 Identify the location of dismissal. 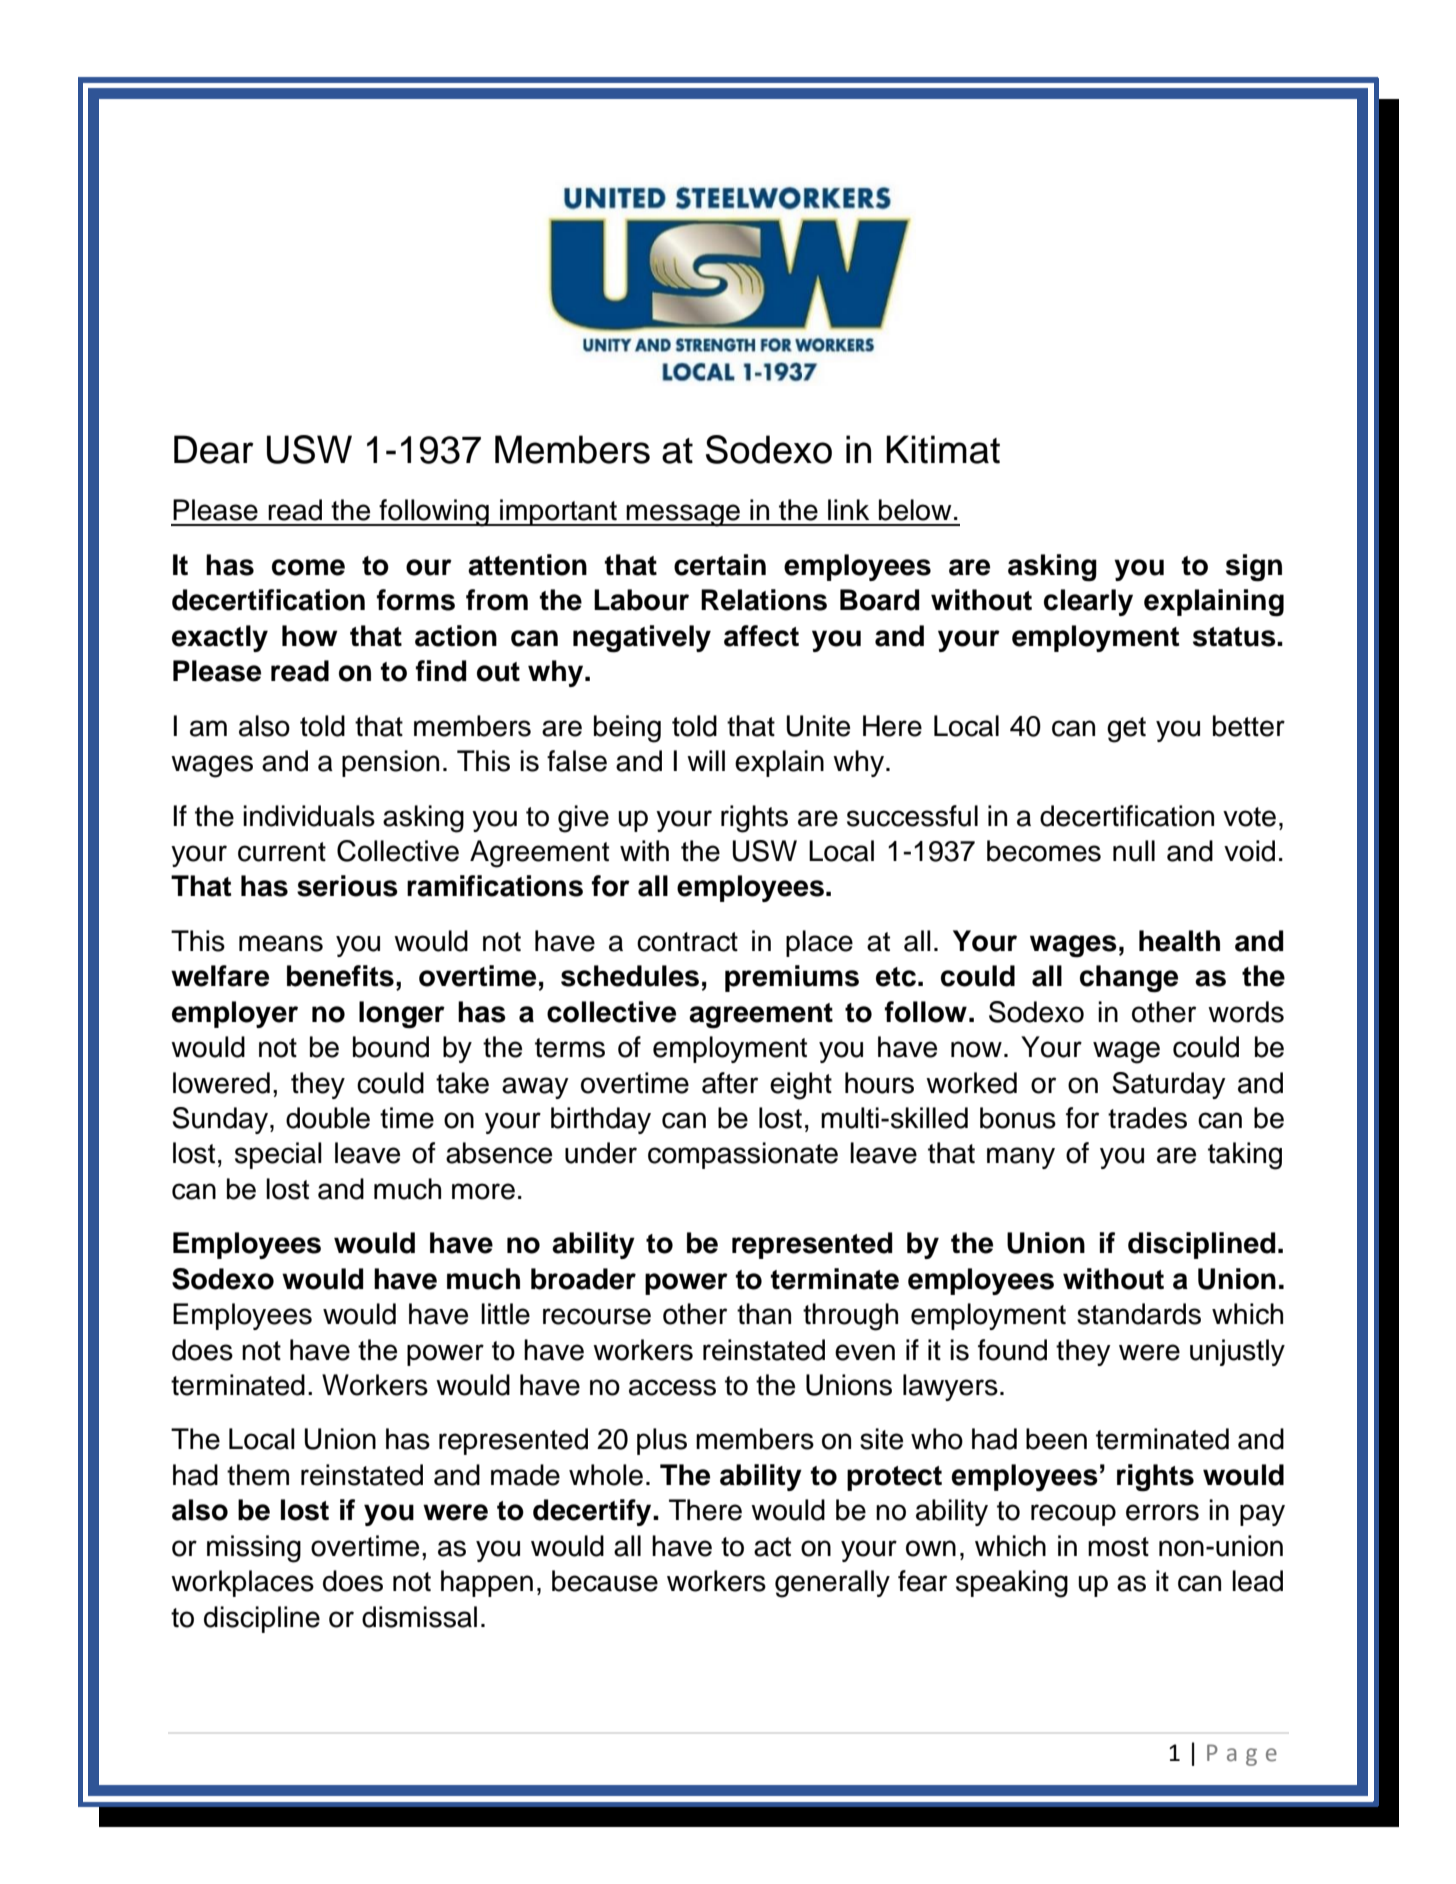
(419, 1617).
